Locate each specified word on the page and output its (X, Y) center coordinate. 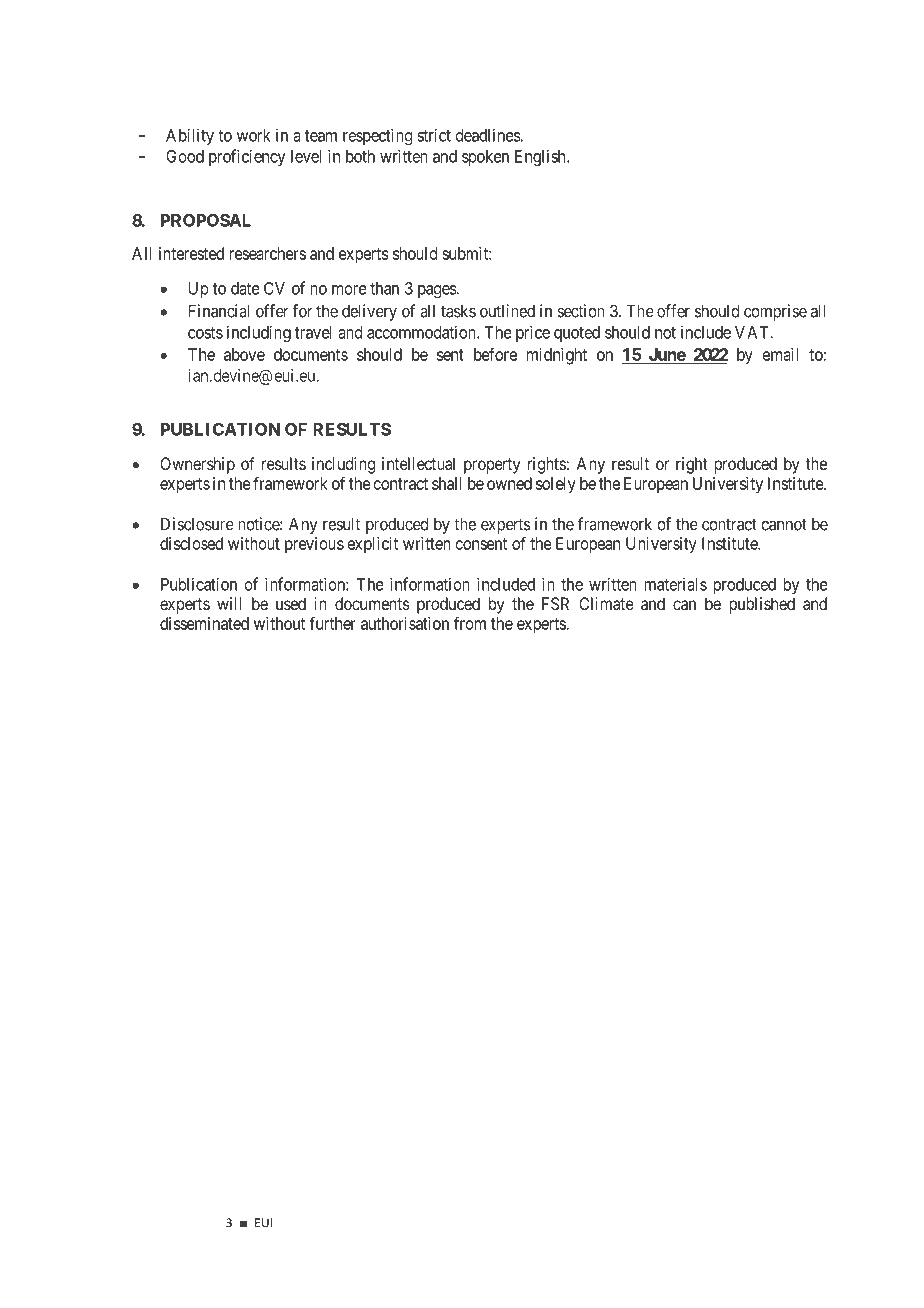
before (495, 354)
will (229, 603)
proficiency (247, 157)
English (541, 157)
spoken (485, 158)
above (244, 354)
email (780, 354)
